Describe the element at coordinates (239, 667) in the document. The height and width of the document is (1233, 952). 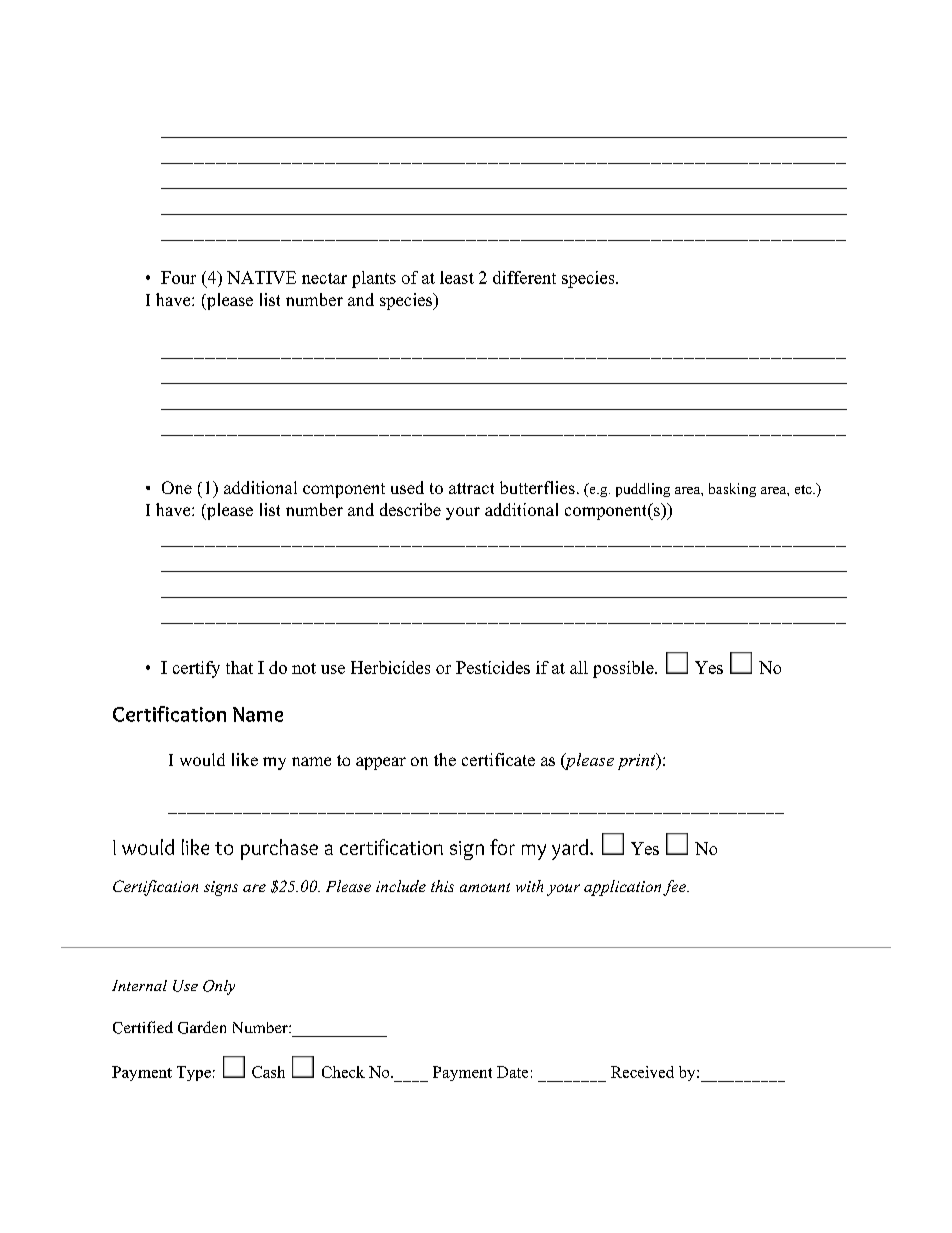
I see `that` at that location.
